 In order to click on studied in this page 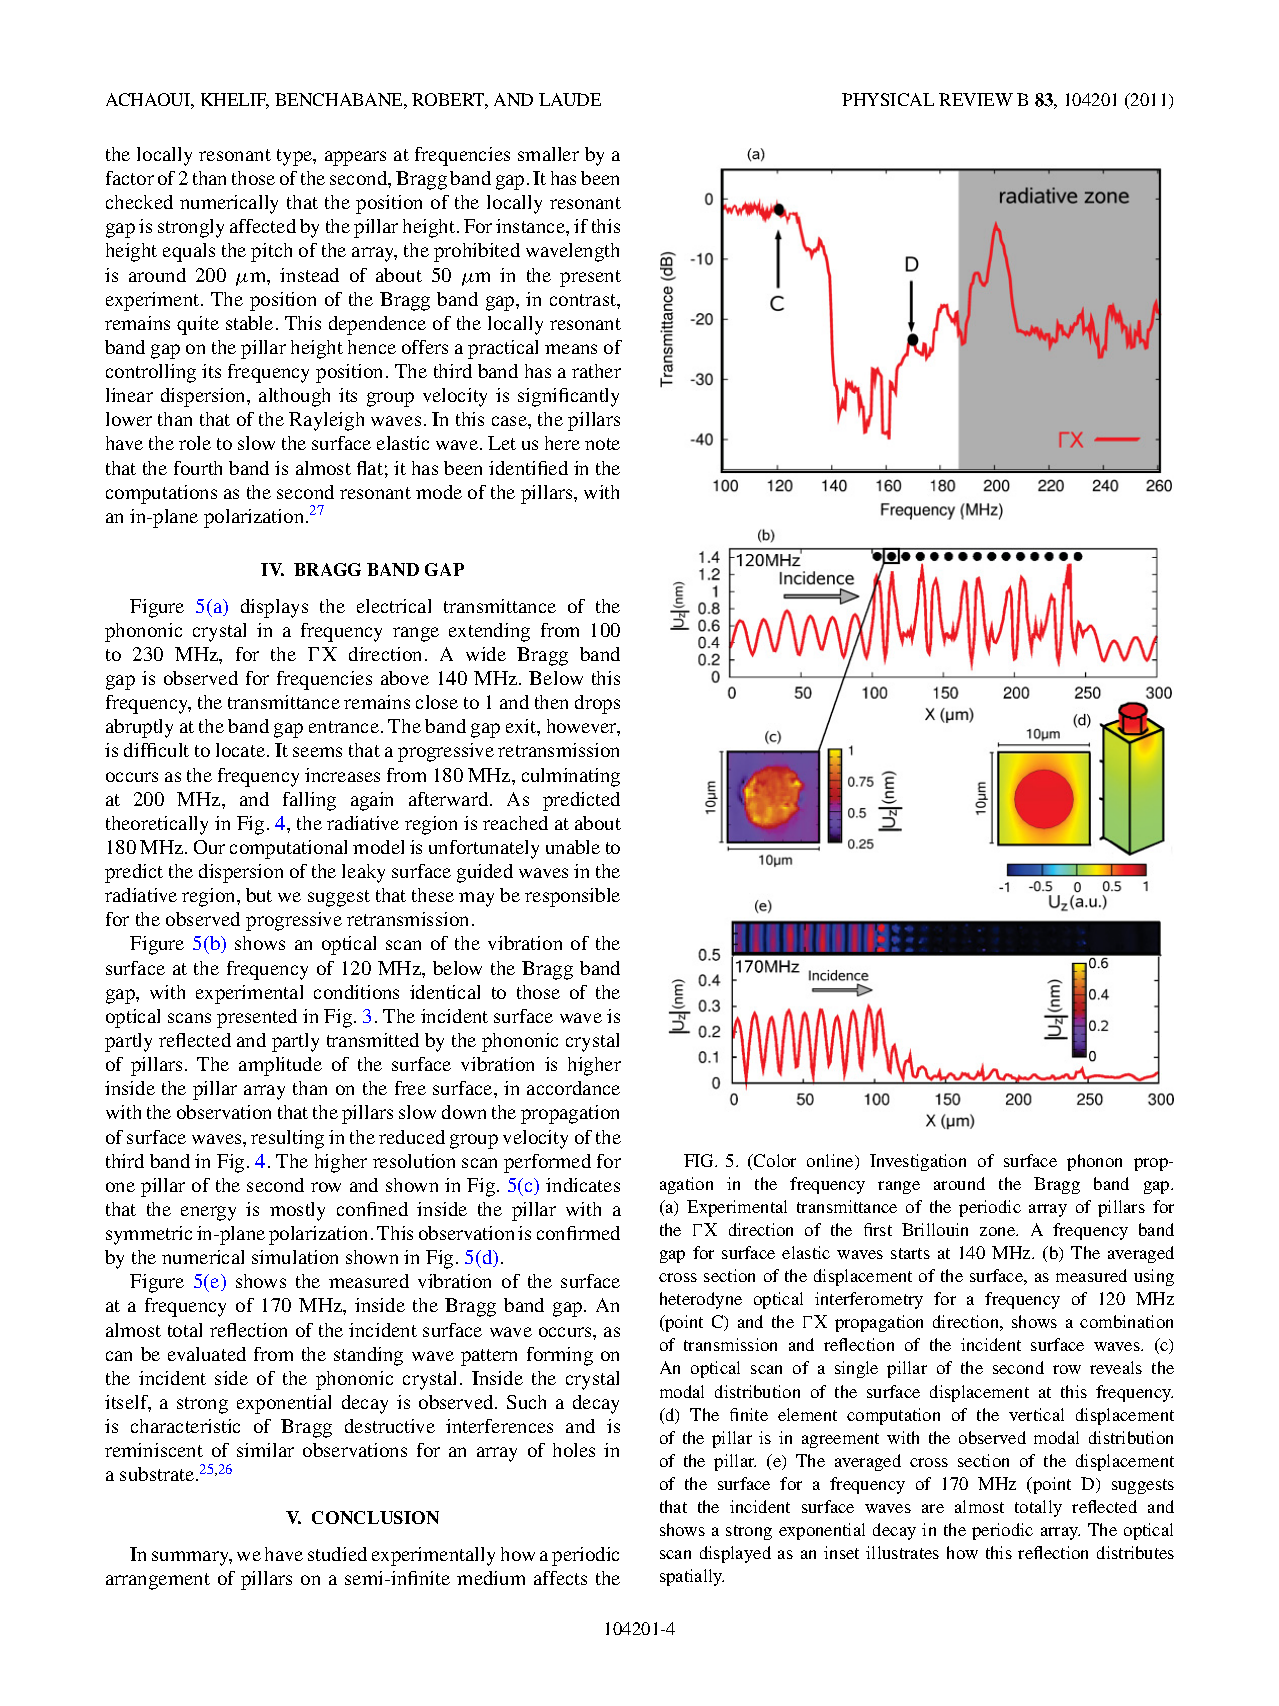, I will do `click(337, 1554)`.
